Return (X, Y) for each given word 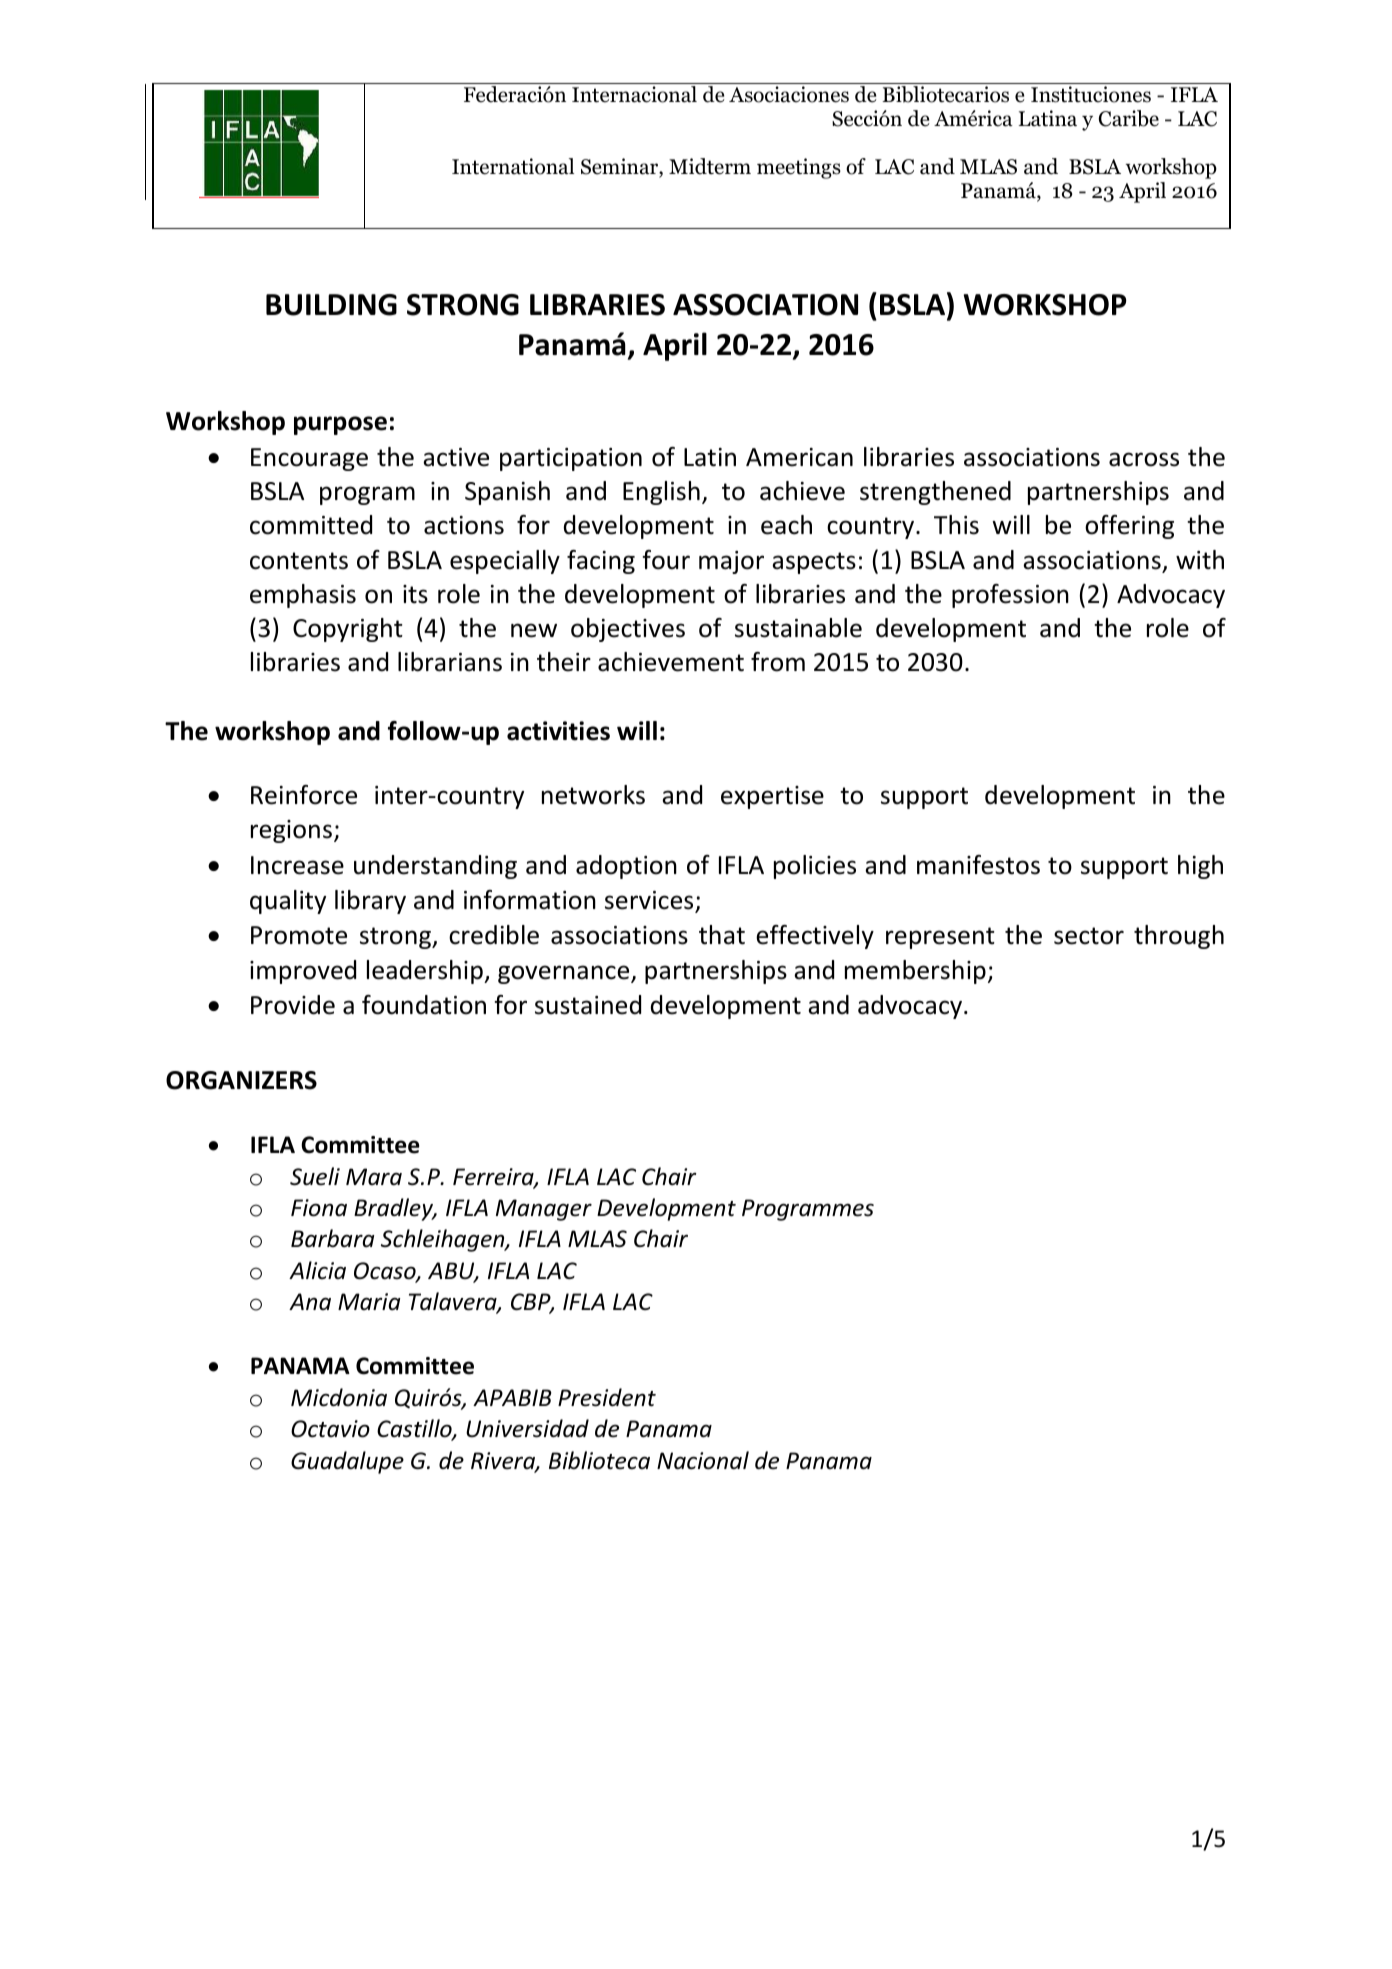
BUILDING (331, 305)
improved (303, 972)
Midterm (710, 166)
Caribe (1129, 118)
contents (299, 561)
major (731, 562)
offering (1129, 527)
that (722, 935)
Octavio (330, 1429)
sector (1089, 936)
